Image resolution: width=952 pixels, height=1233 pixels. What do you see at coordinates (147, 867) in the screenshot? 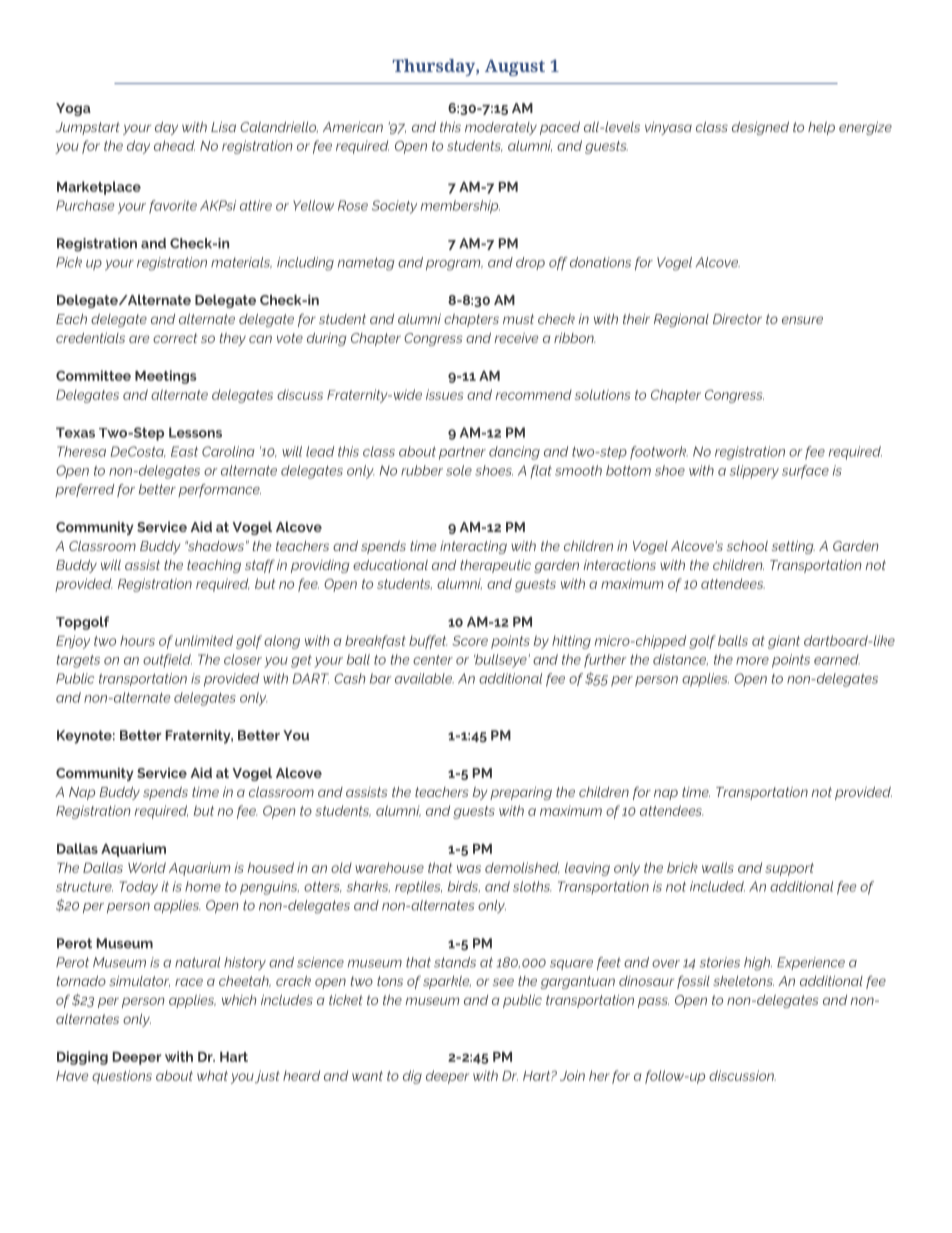
I see `World` at bounding box center [147, 867].
